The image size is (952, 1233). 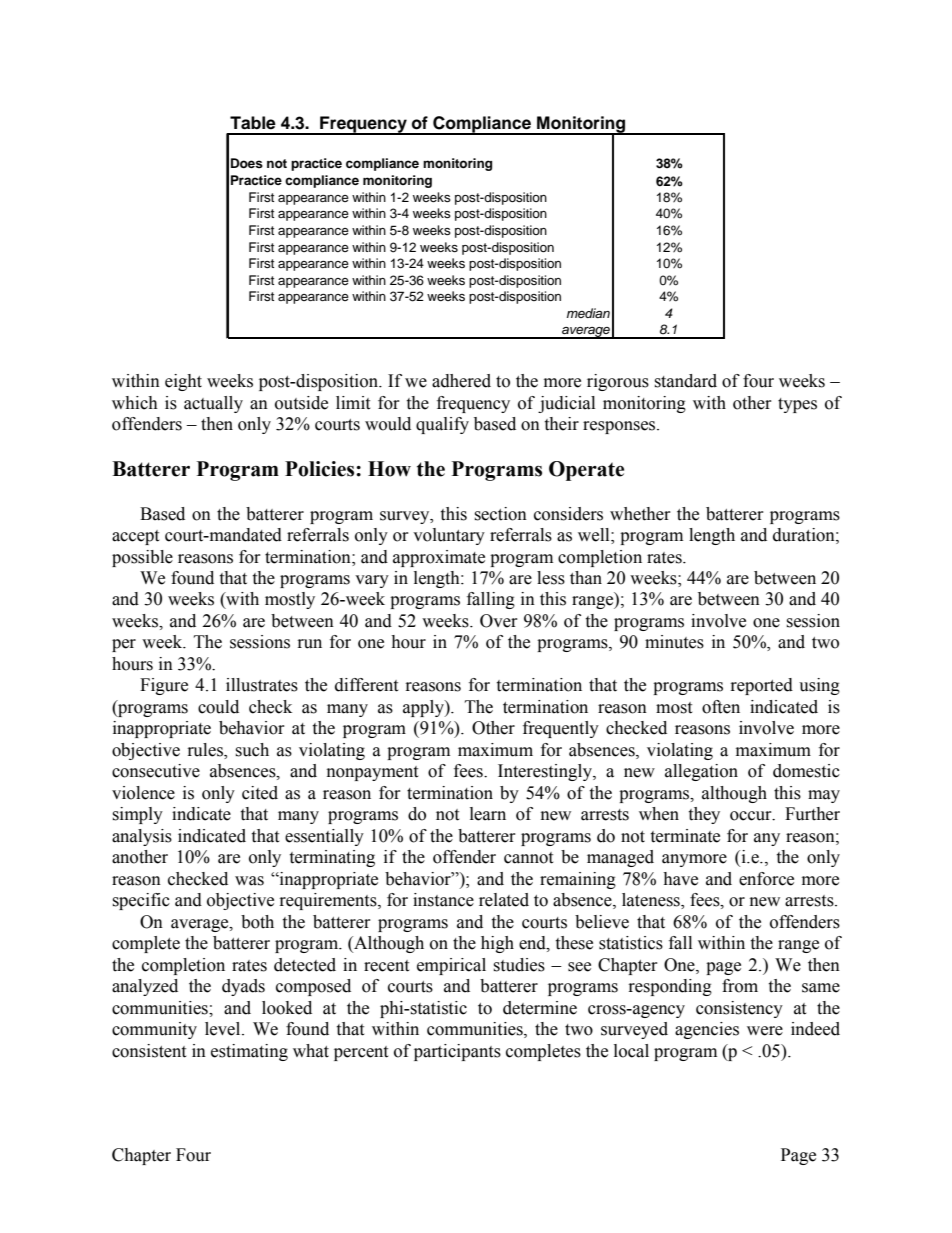 What do you see at coordinates (457, 1052) in the image?
I see `participants` at bounding box center [457, 1052].
